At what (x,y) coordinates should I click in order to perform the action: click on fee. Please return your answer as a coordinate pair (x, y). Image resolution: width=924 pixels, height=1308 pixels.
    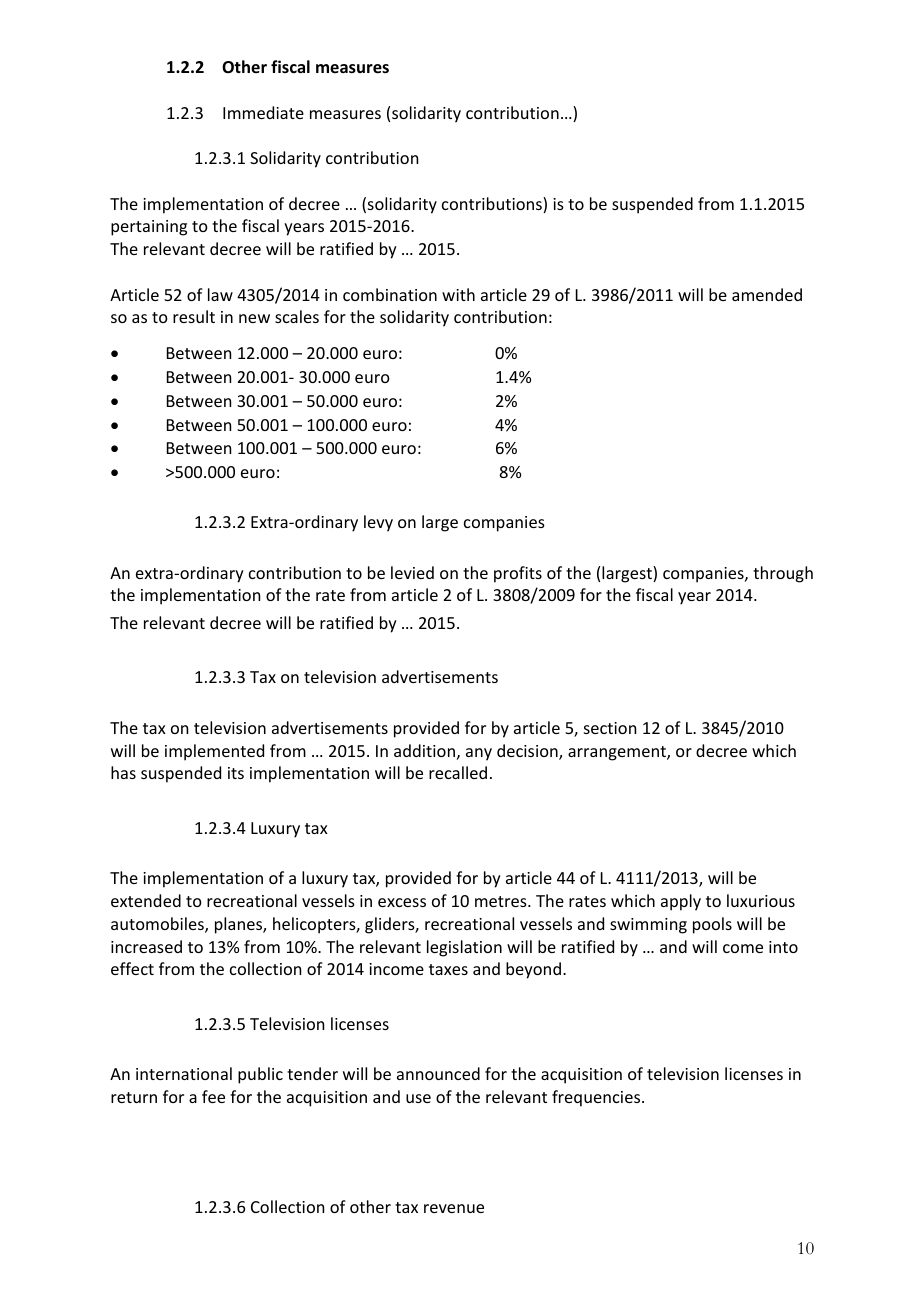
    Looking at the image, I should click on (213, 1096).
